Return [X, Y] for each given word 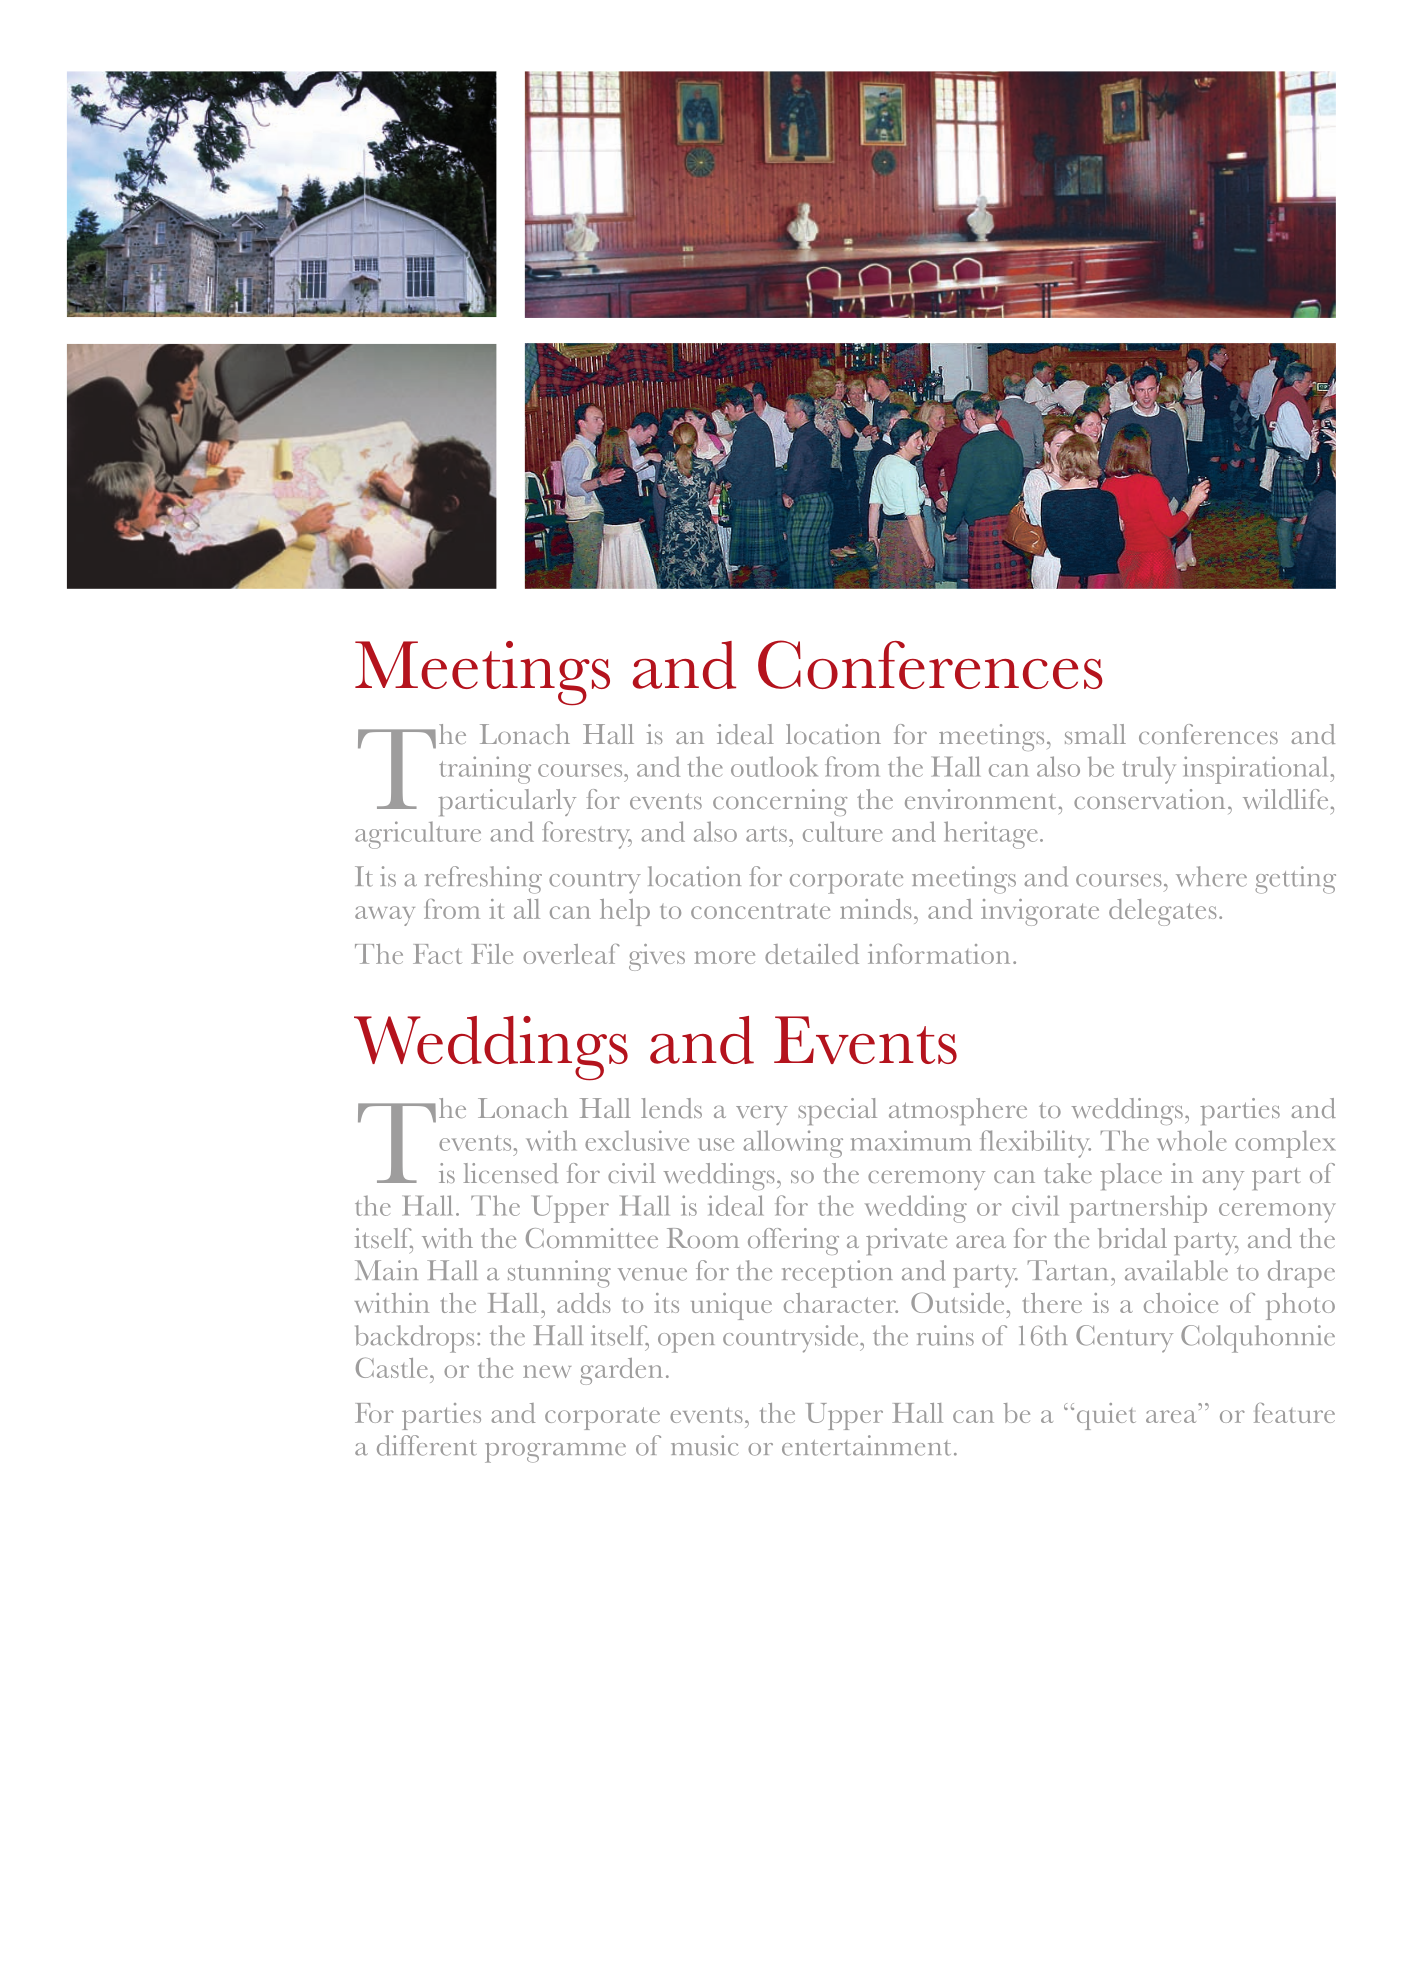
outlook [774, 766]
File [492, 954]
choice [1181, 1303]
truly [1149, 770]
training [485, 770]
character [841, 1303]
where [1211, 876]
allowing [793, 1144]
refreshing [483, 880]
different [427, 1445]
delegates [1163, 912]
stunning [559, 1274]
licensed [511, 1173]
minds [876, 909]
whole [1192, 1140]
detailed [812, 954]
